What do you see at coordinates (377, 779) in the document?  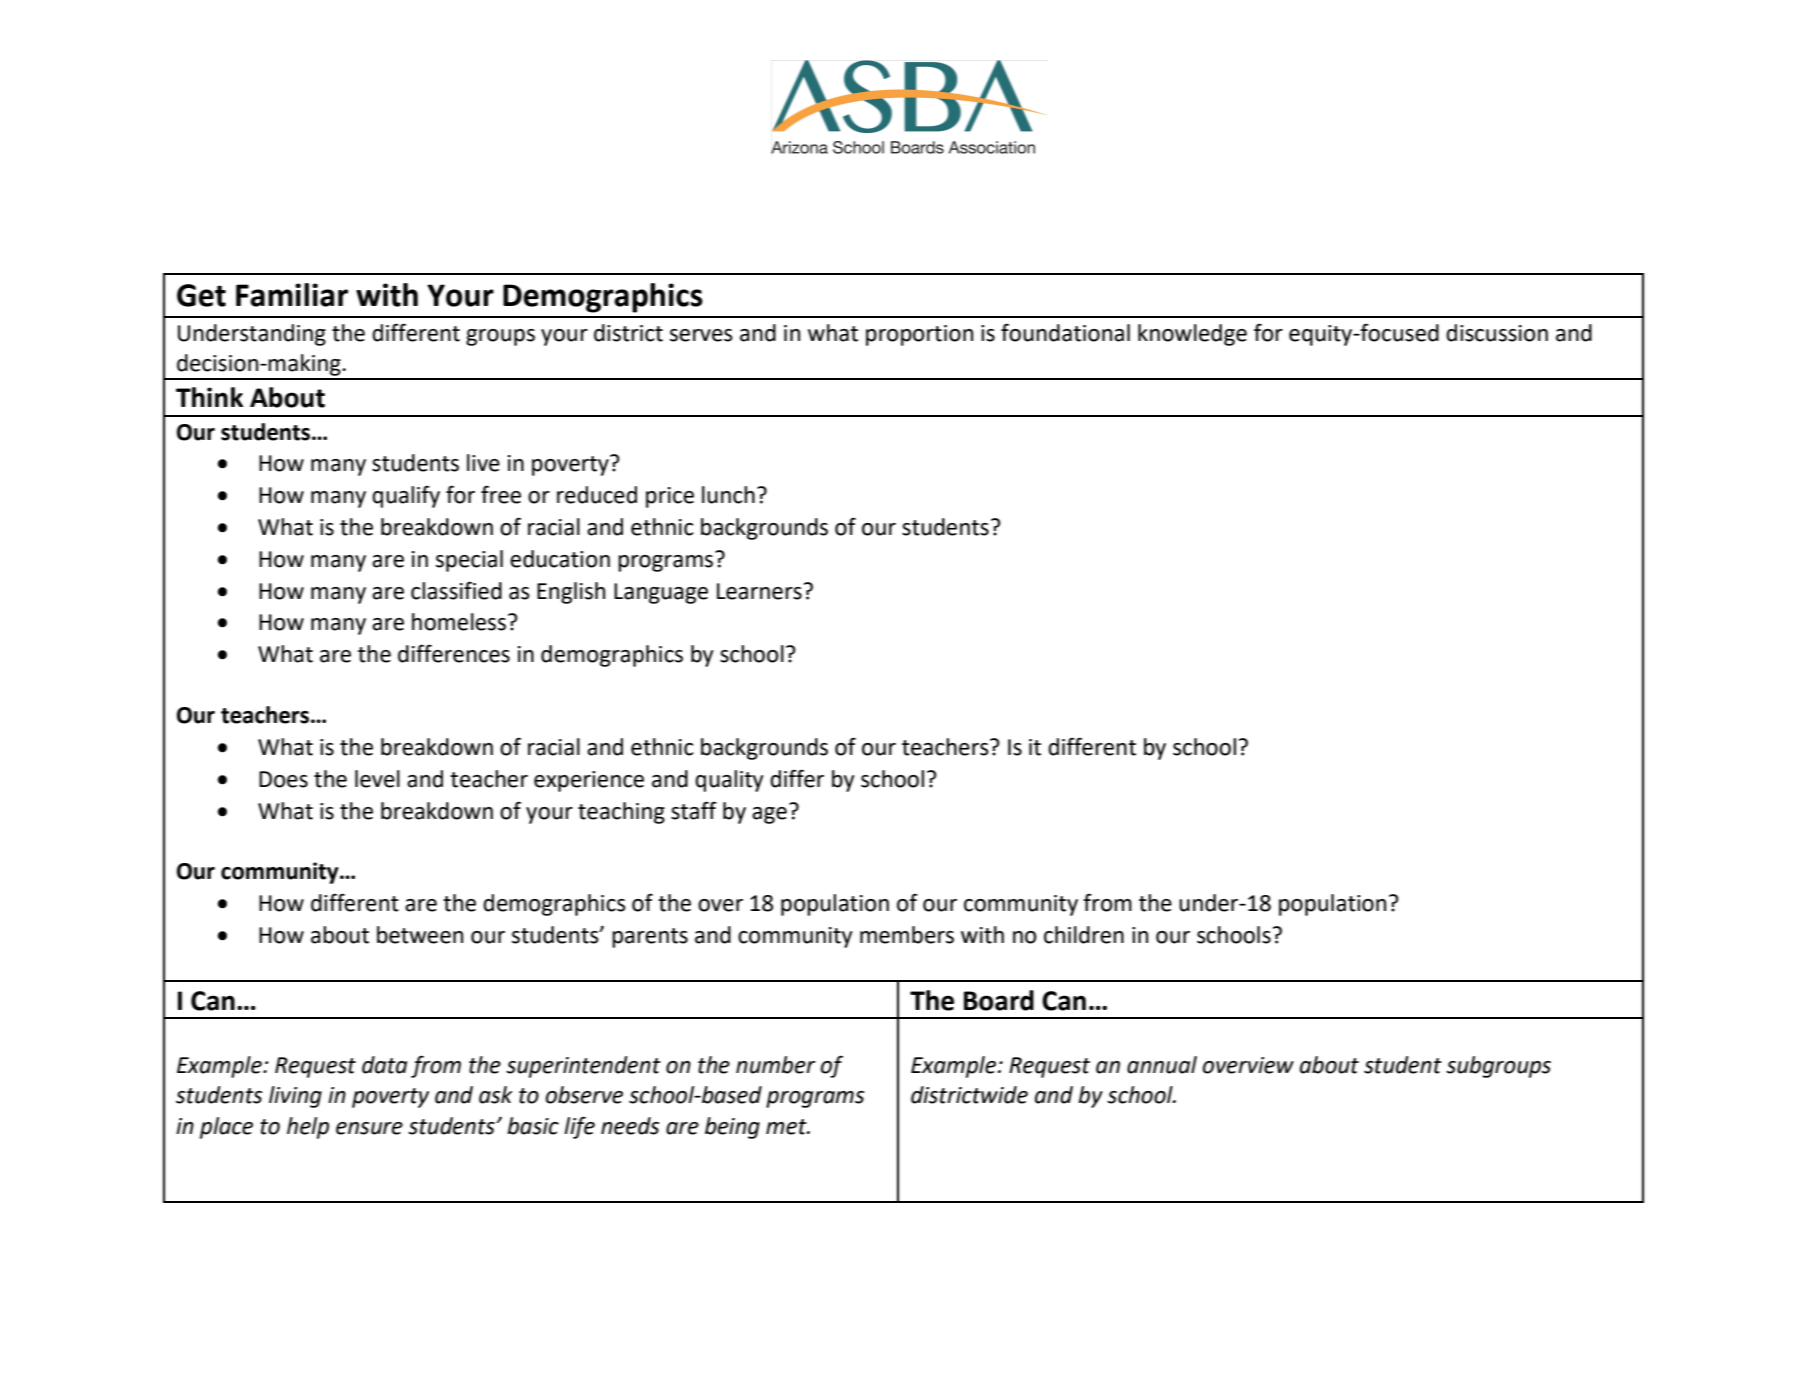 I see `level` at bounding box center [377, 779].
